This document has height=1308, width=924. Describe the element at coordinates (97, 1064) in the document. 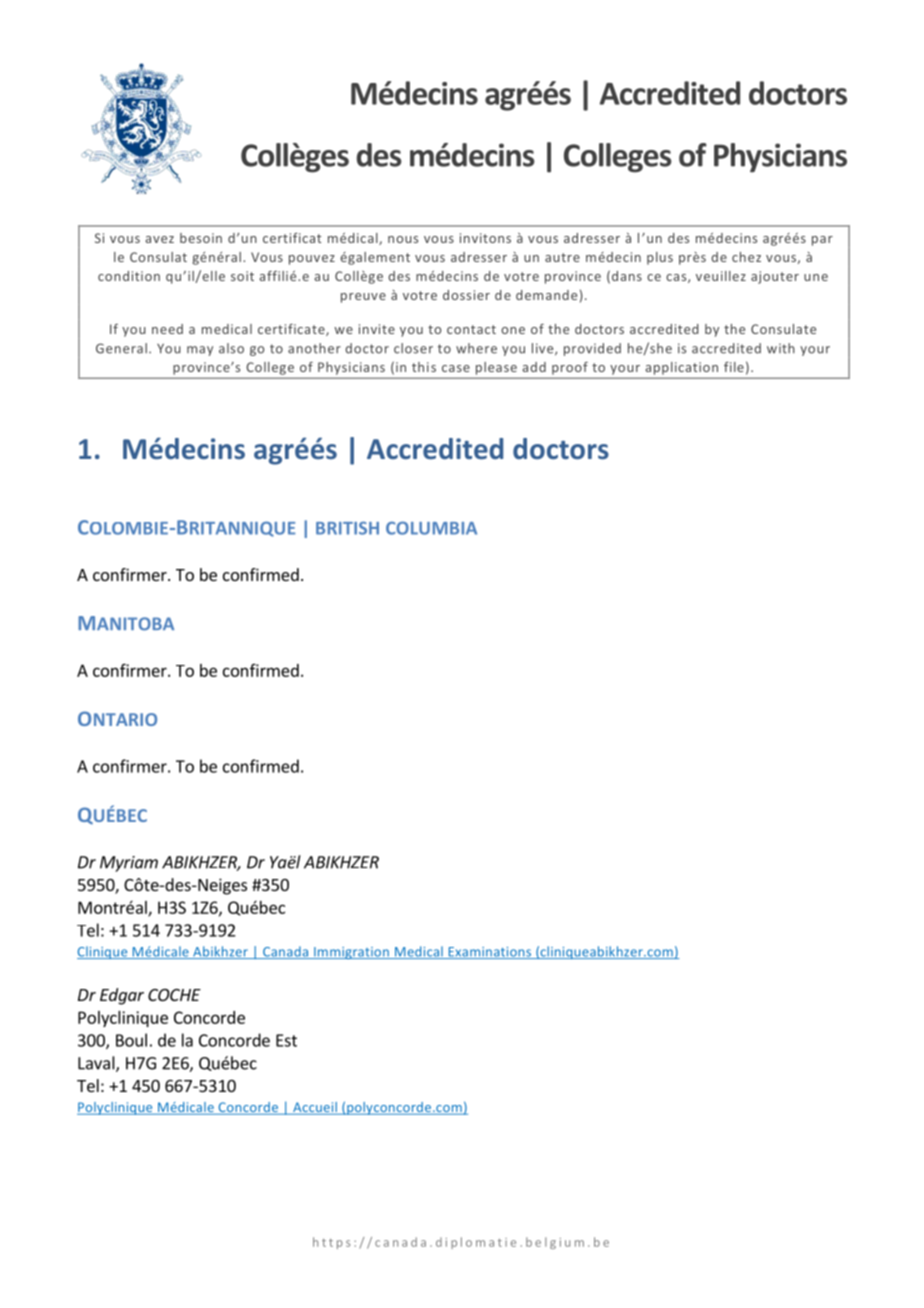

I see `Laval` at that location.
